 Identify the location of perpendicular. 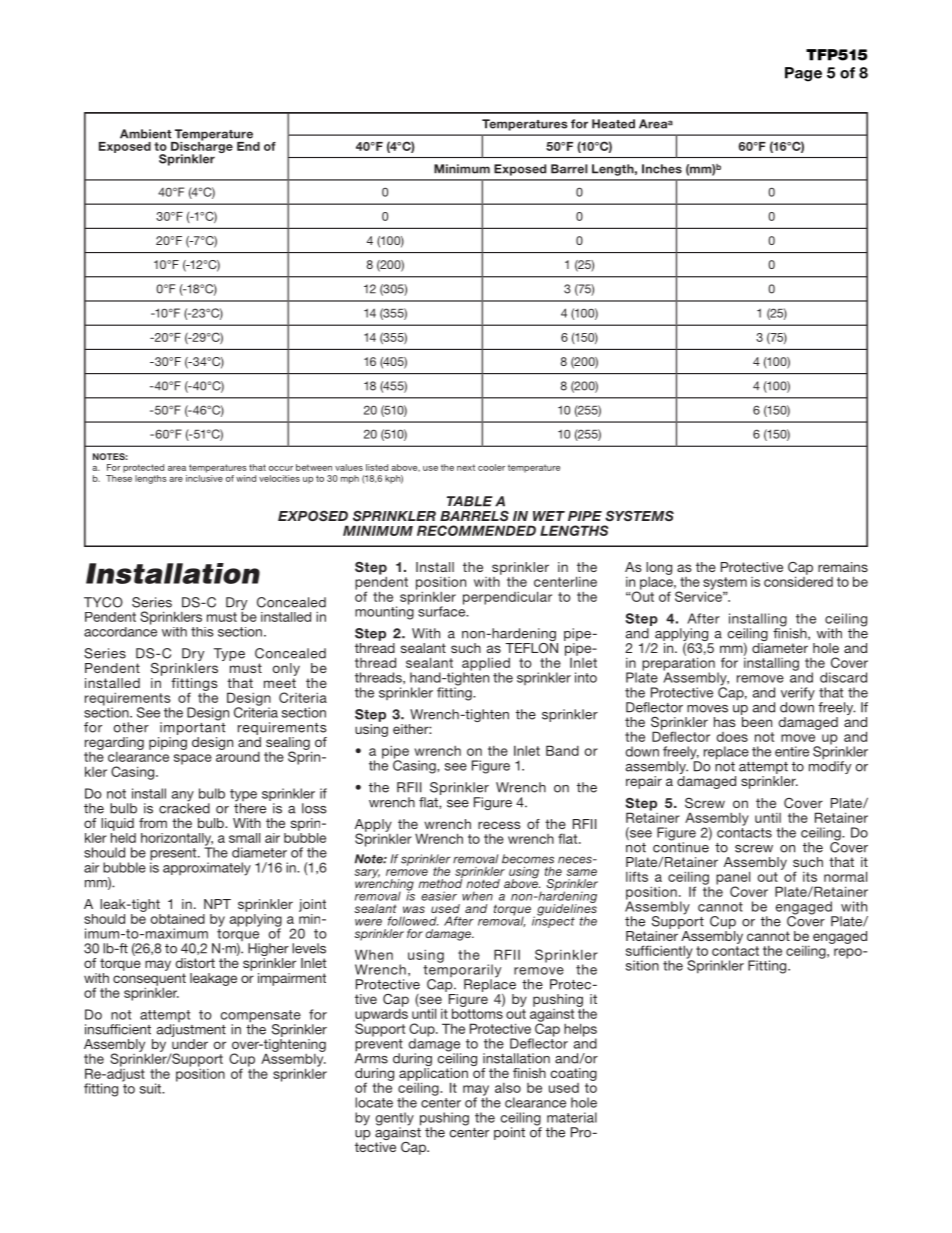
(507, 598).
